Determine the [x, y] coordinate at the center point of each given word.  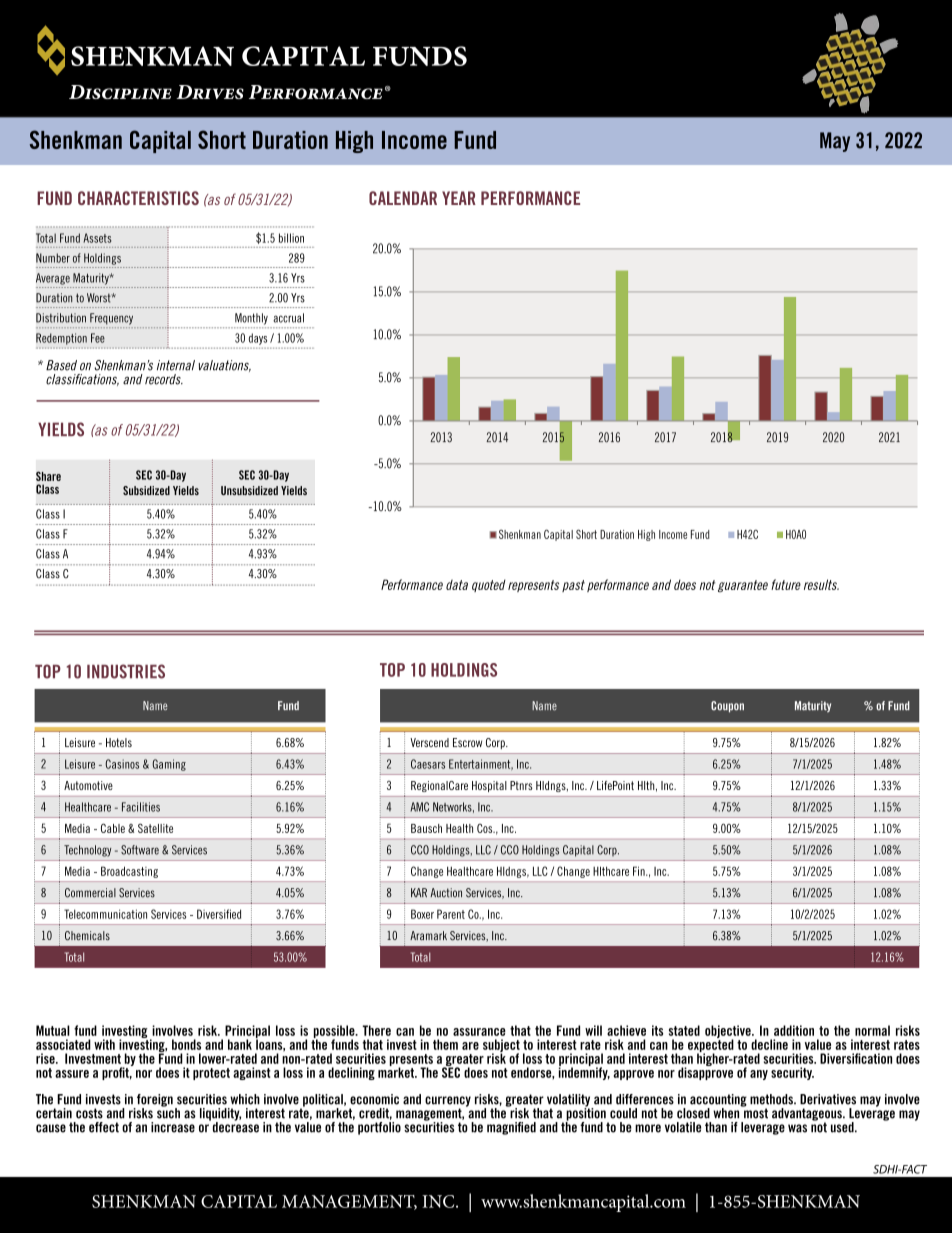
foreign [154, 1101]
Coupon [727, 707]
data [457, 585]
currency [448, 1102]
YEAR [459, 198]
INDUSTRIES [126, 671]
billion [291, 238]
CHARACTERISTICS [138, 198]
